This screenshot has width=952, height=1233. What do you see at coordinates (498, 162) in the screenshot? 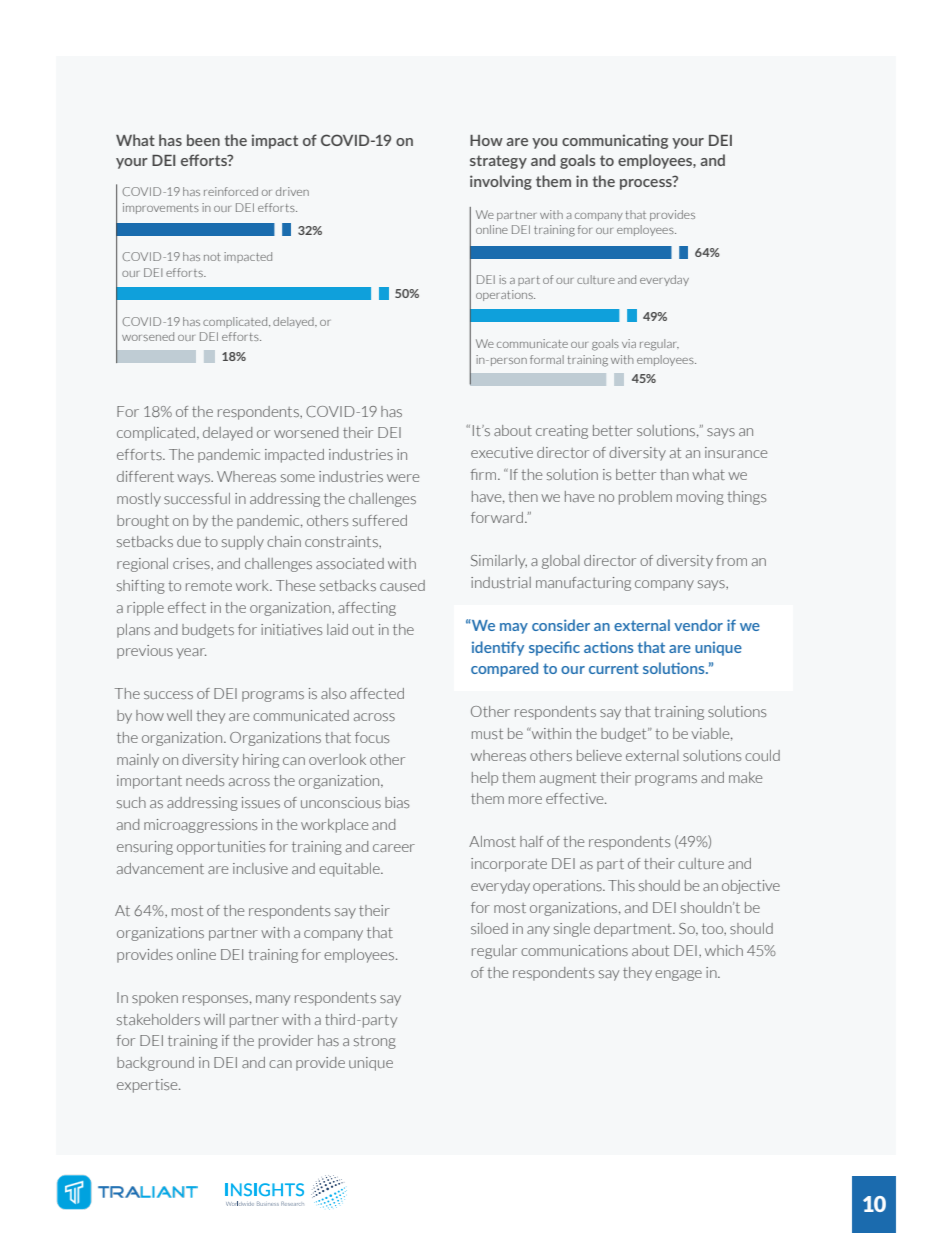
I see `strategy` at bounding box center [498, 162].
